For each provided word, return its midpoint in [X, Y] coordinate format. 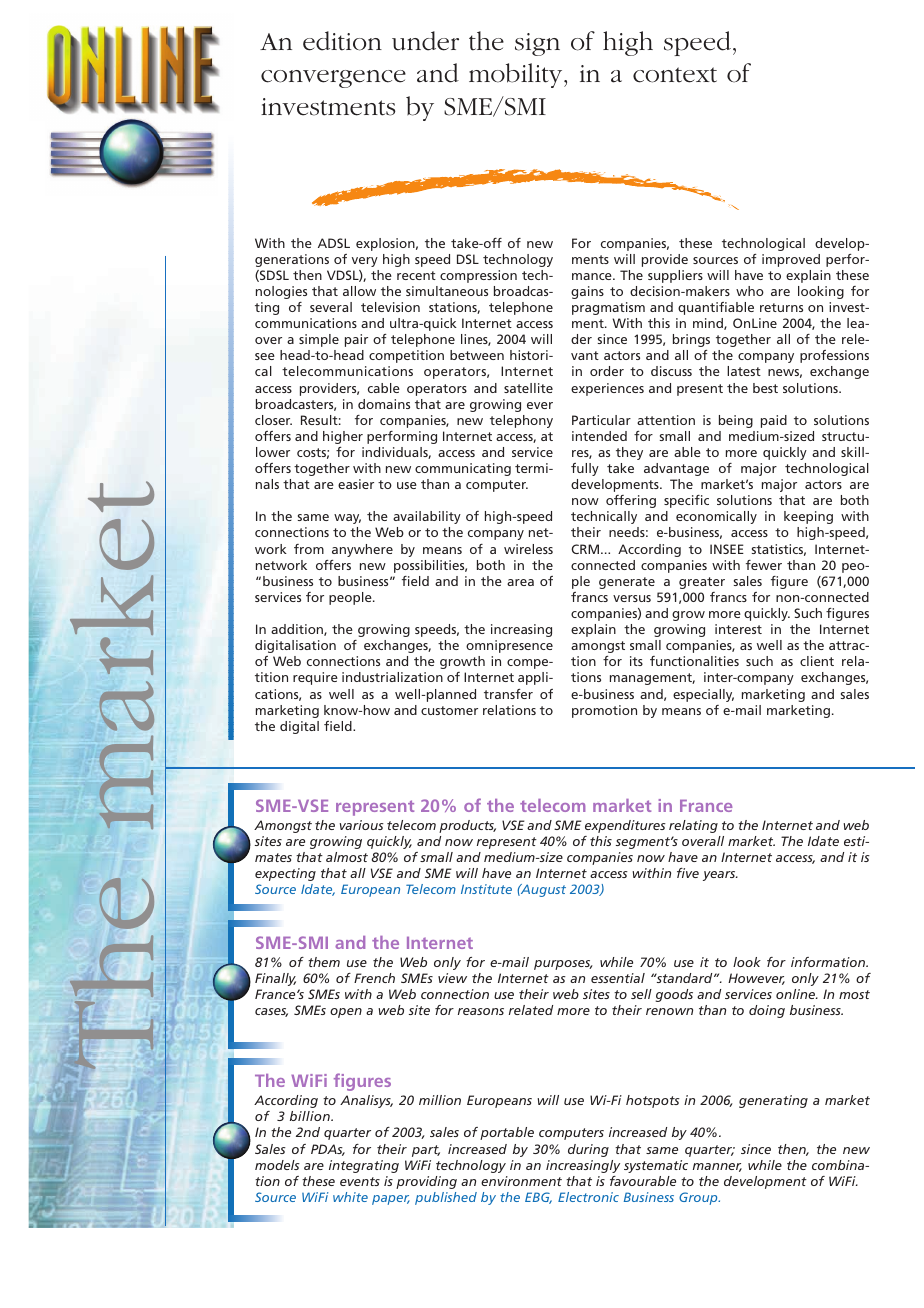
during [588, 1150]
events [360, 1181]
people [351, 598]
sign [537, 44]
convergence [333, 79]
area [520, 582]
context [675, 75]
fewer [764, 565]
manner [717, 1167]
